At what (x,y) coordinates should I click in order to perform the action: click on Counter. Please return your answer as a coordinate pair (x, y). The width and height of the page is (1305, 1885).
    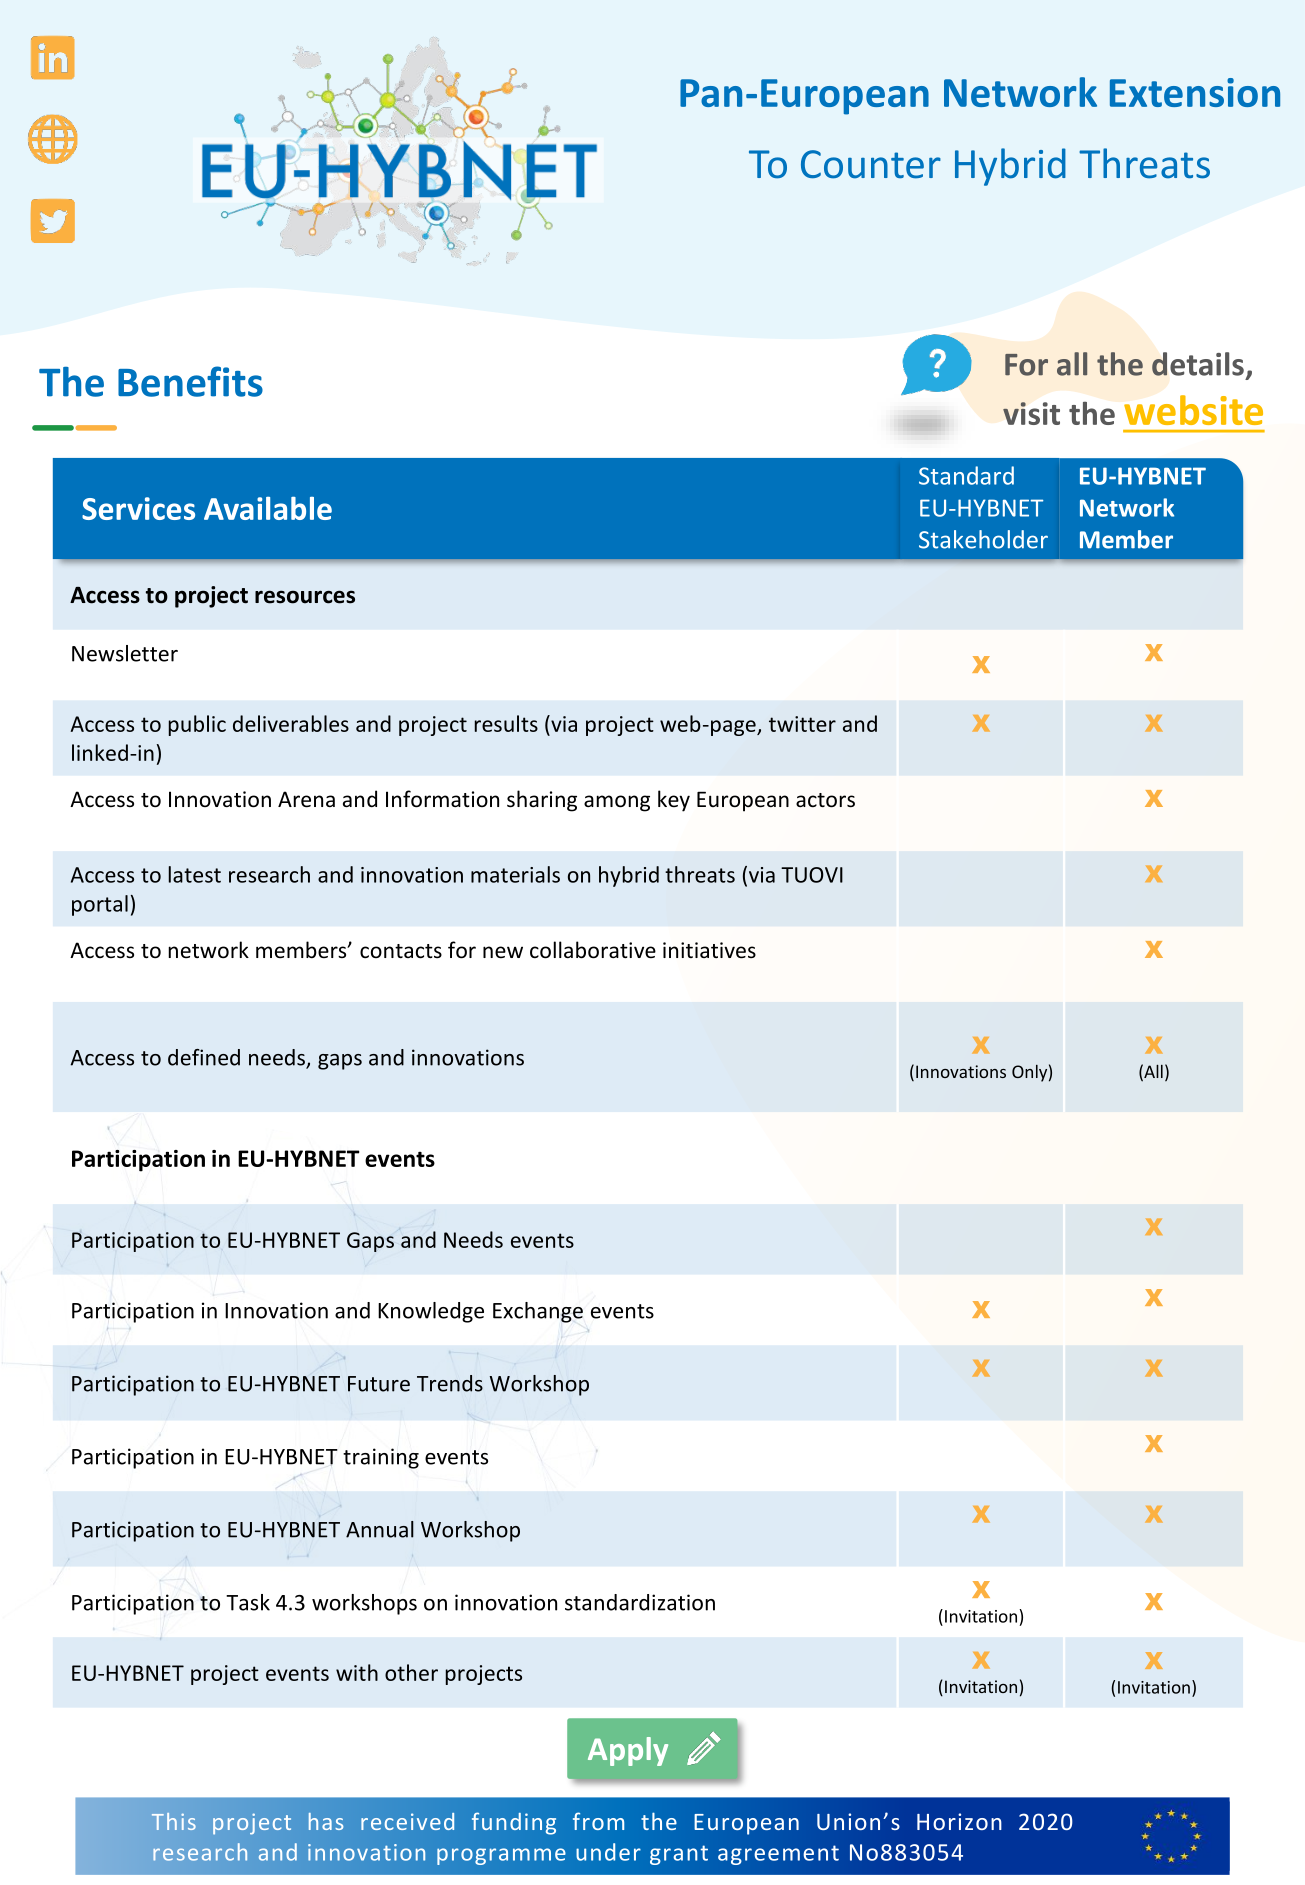
    Looking at the image, I should click on (871, 164).
